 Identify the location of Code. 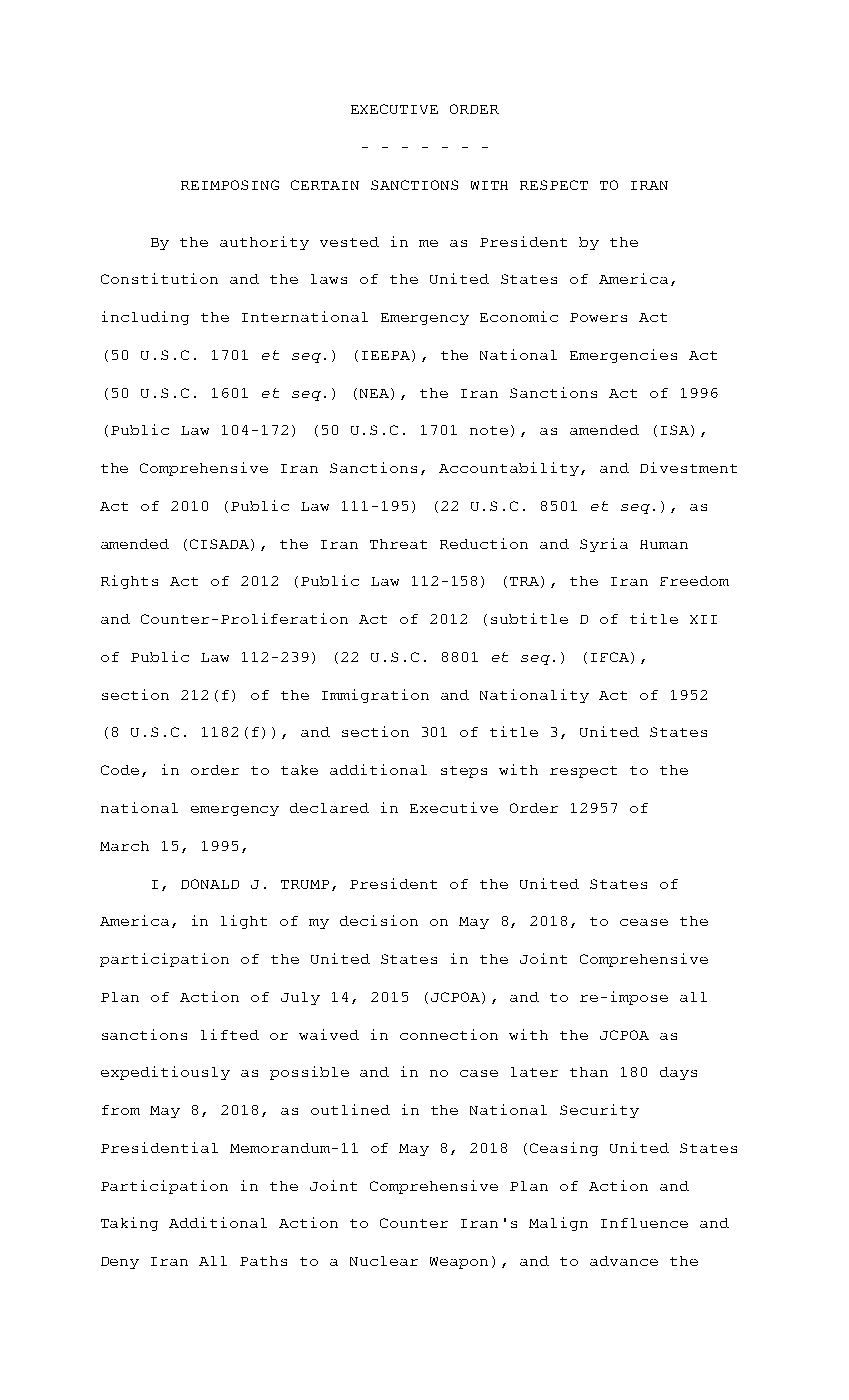
(120, 770).
